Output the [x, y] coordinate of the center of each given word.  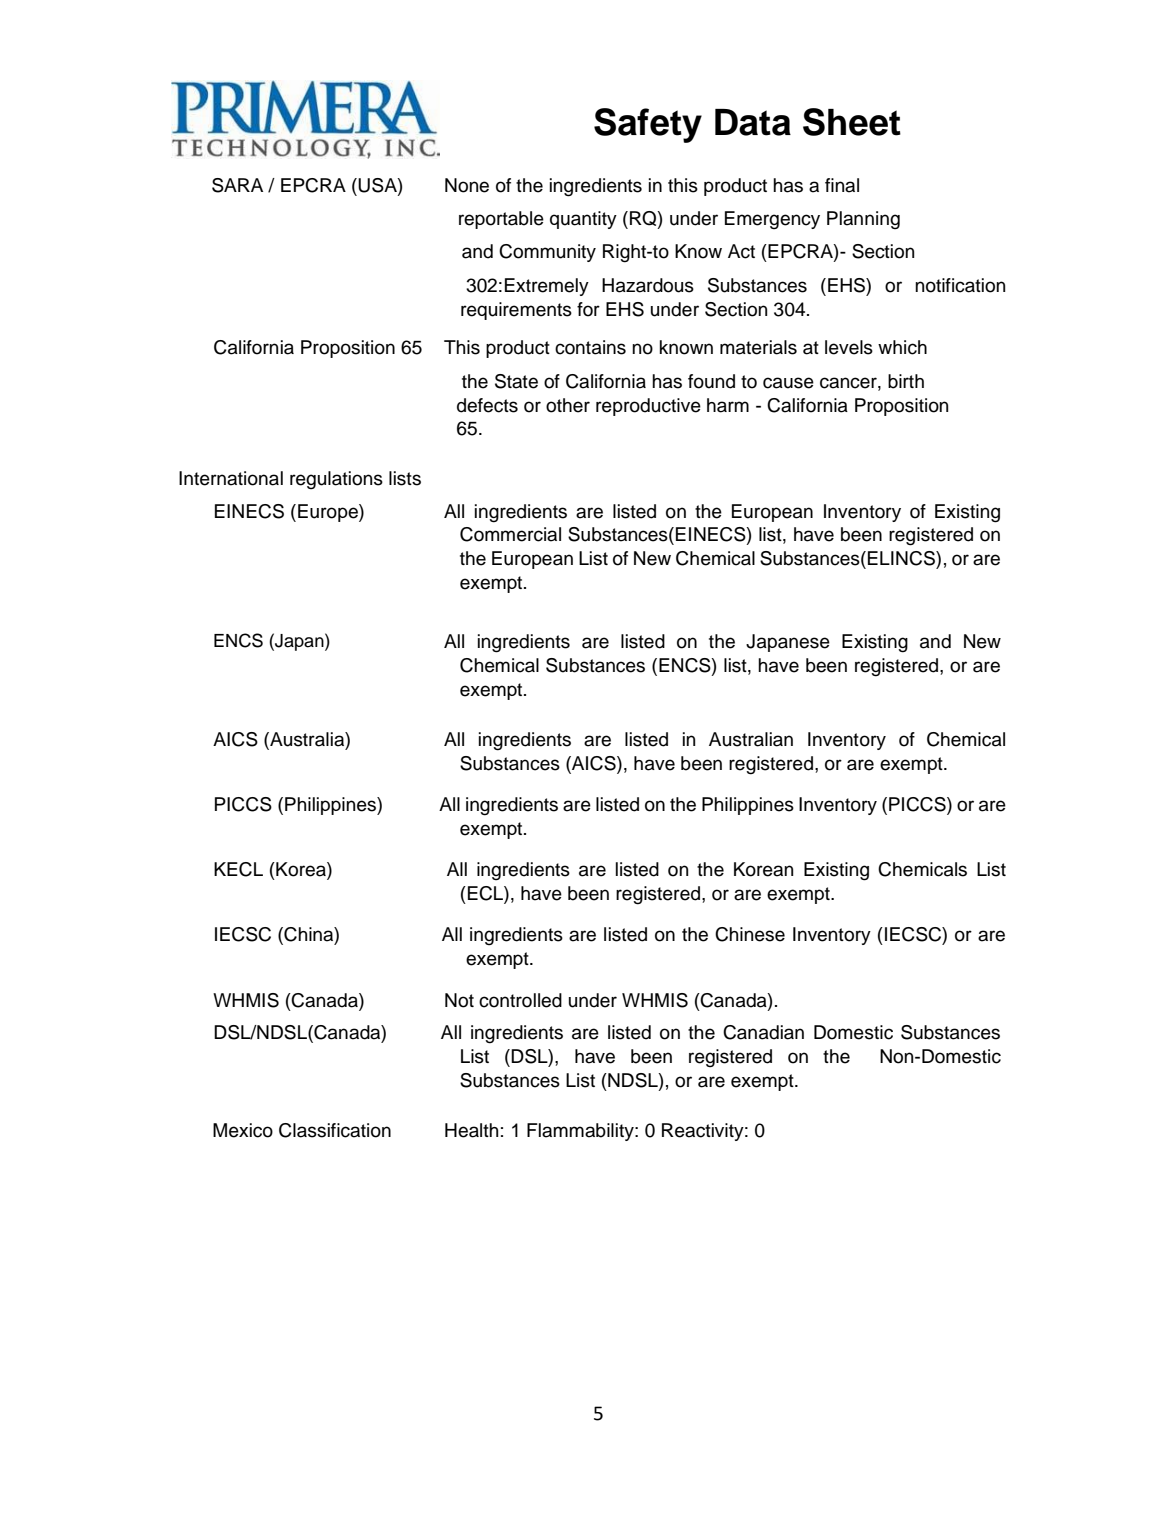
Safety [648, 125]
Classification [335, 1130]
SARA [237, 185]
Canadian [763, 1032]
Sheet [852, 122]
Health [471, 1130]
